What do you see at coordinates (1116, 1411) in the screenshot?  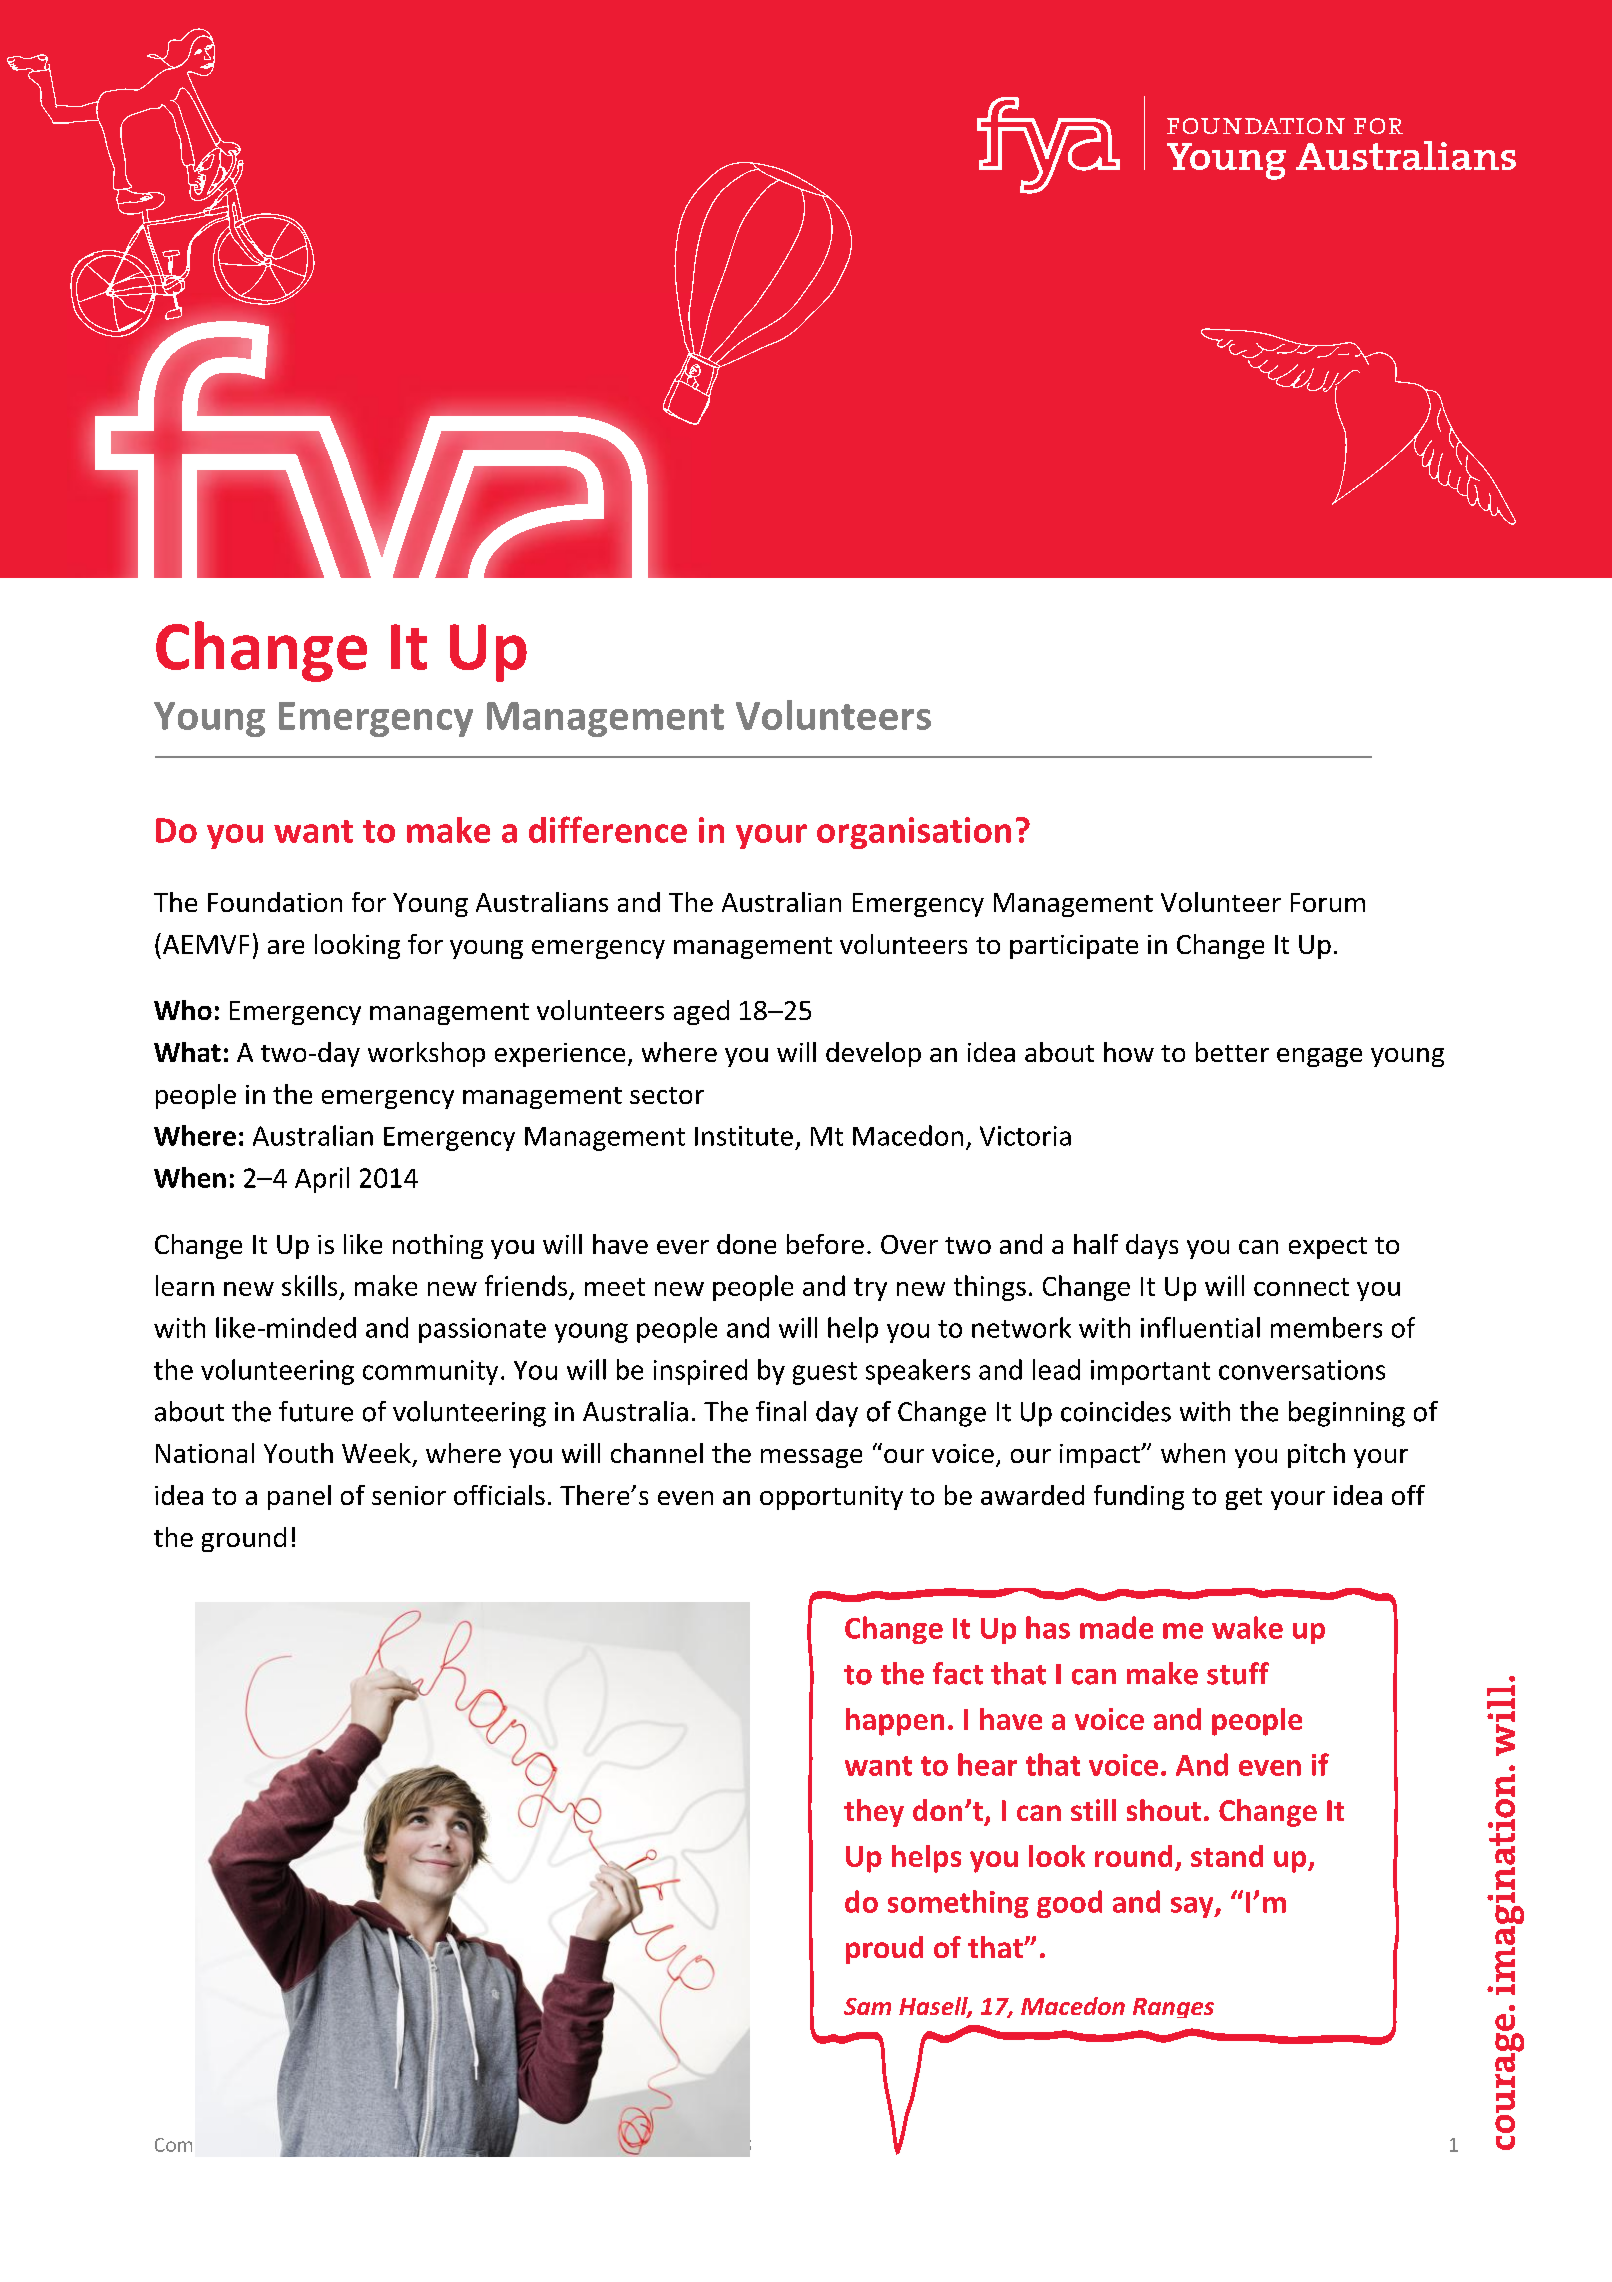 I see `coincides` at bounding box center [1116, 1411].
